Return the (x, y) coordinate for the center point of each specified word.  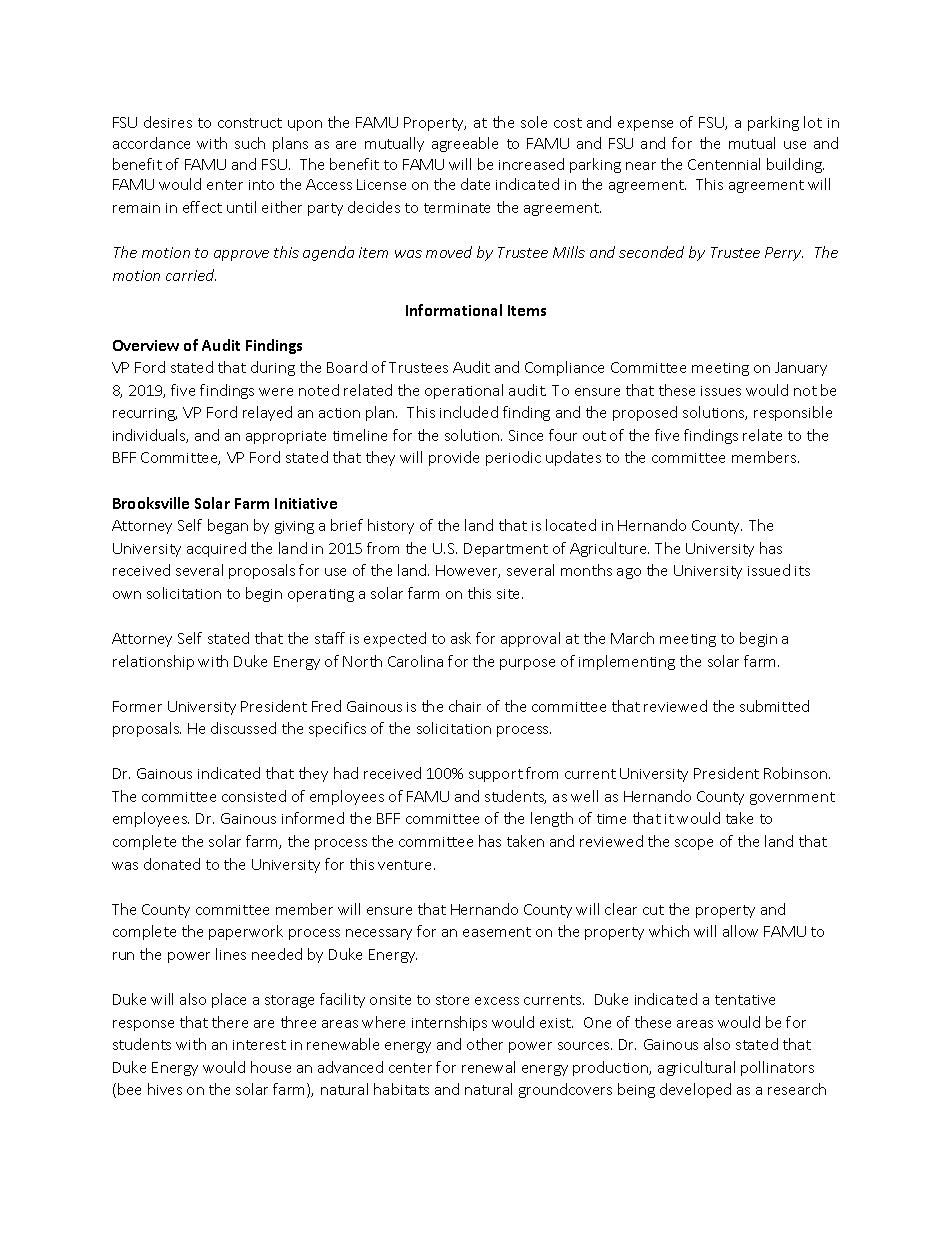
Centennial (724, 164)
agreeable (465, 144)
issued (769, 570)
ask (461, 638)
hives (165, 1089)
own (127, 595)
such (250, 143)
